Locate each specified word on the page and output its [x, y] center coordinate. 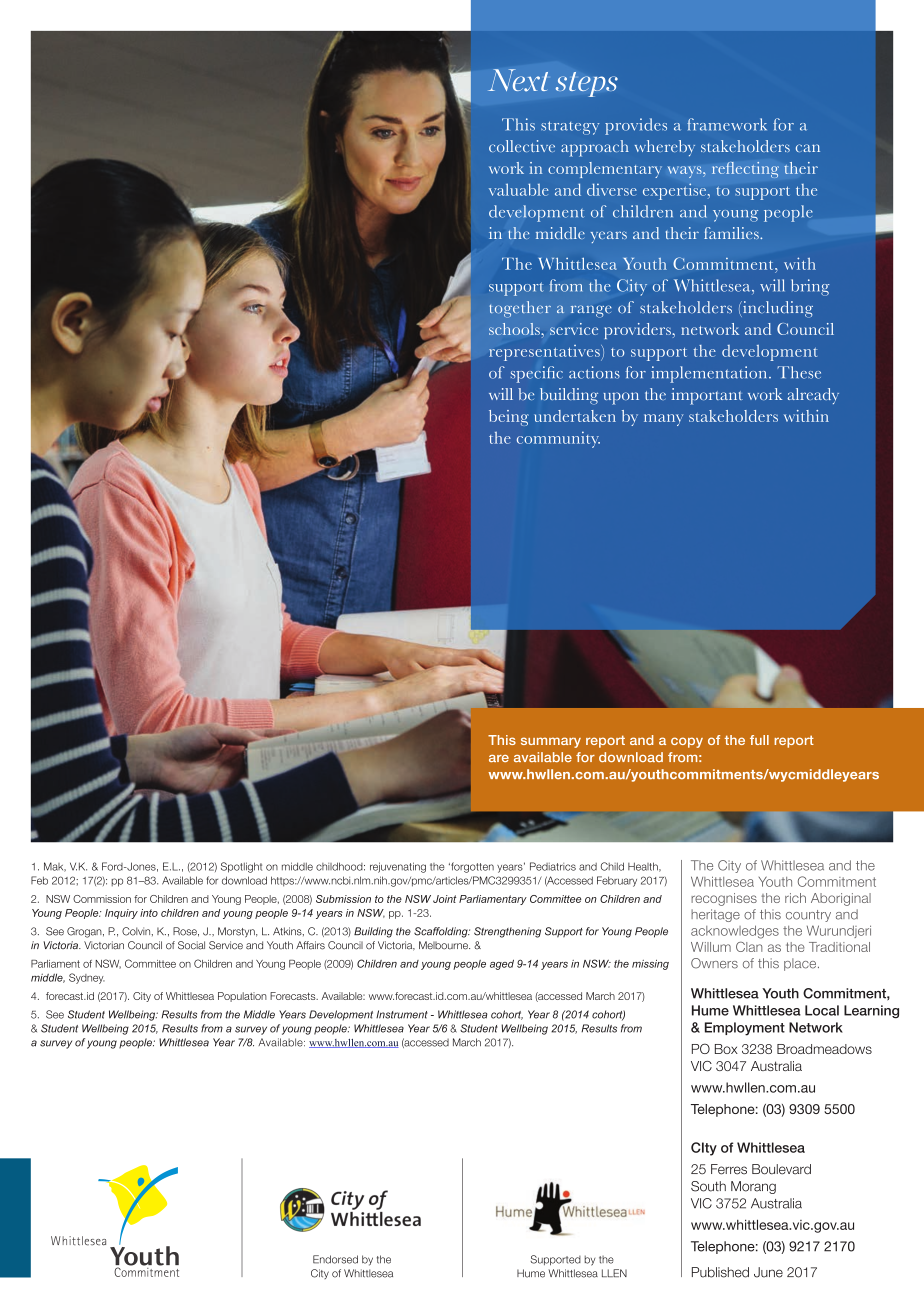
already [813, 396]
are [499, 758]
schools [514, 329]
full [759, 740]
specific [537, 374]
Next [518, 80]
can [808, 148]
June [768, 1272]
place [801, 964]
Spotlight [241, 867]
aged [502, 965]
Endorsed [335, 1259]
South [708, 1186]
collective [522, 146]
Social [191, 945]
